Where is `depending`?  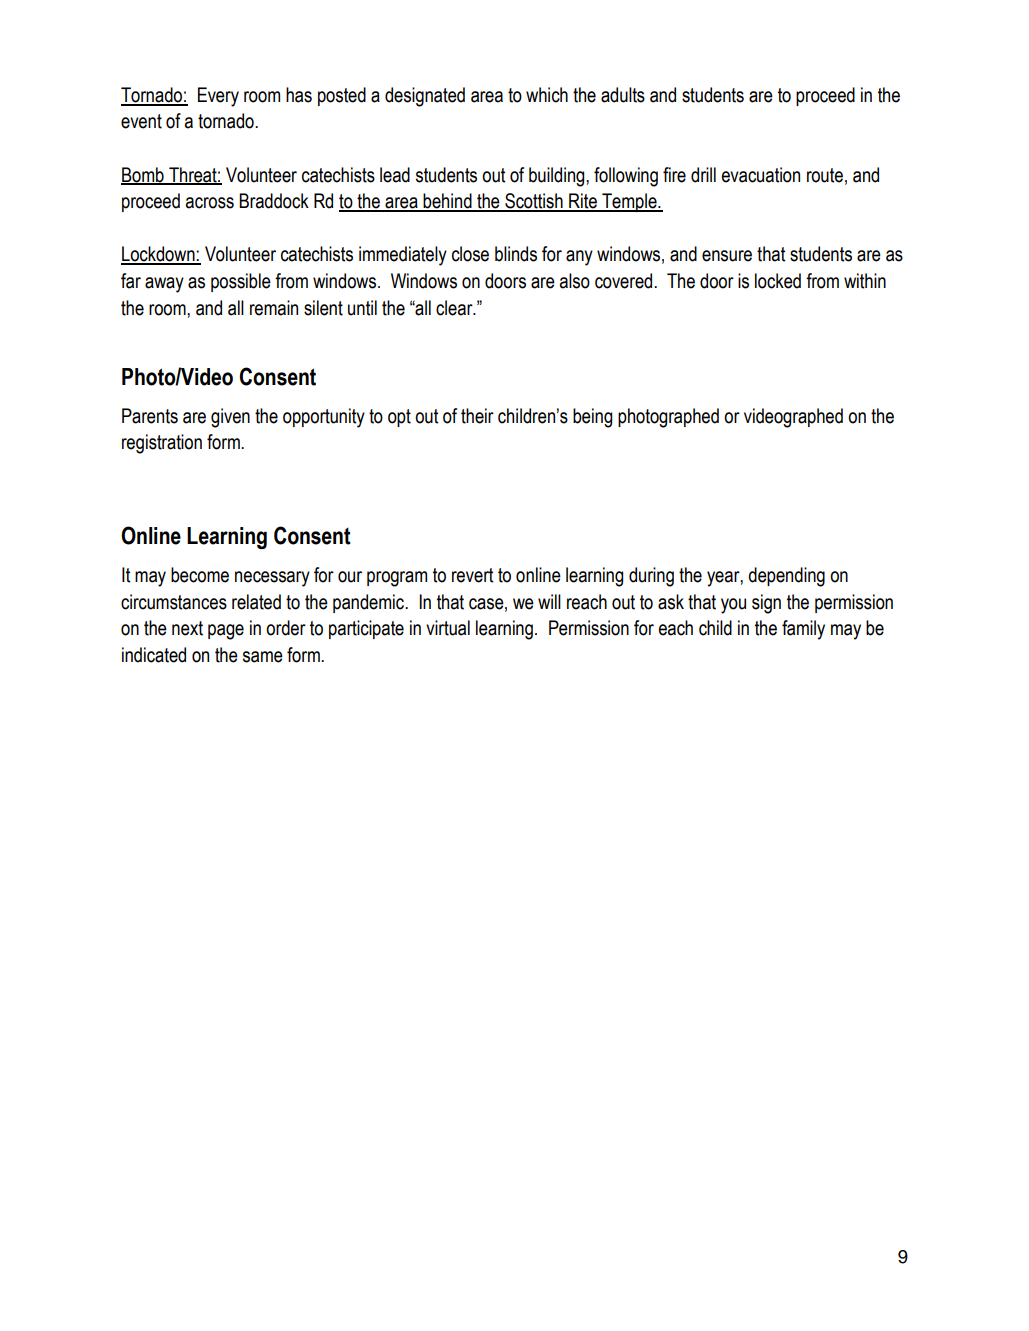 depending is located at coordinates (786, 577).
